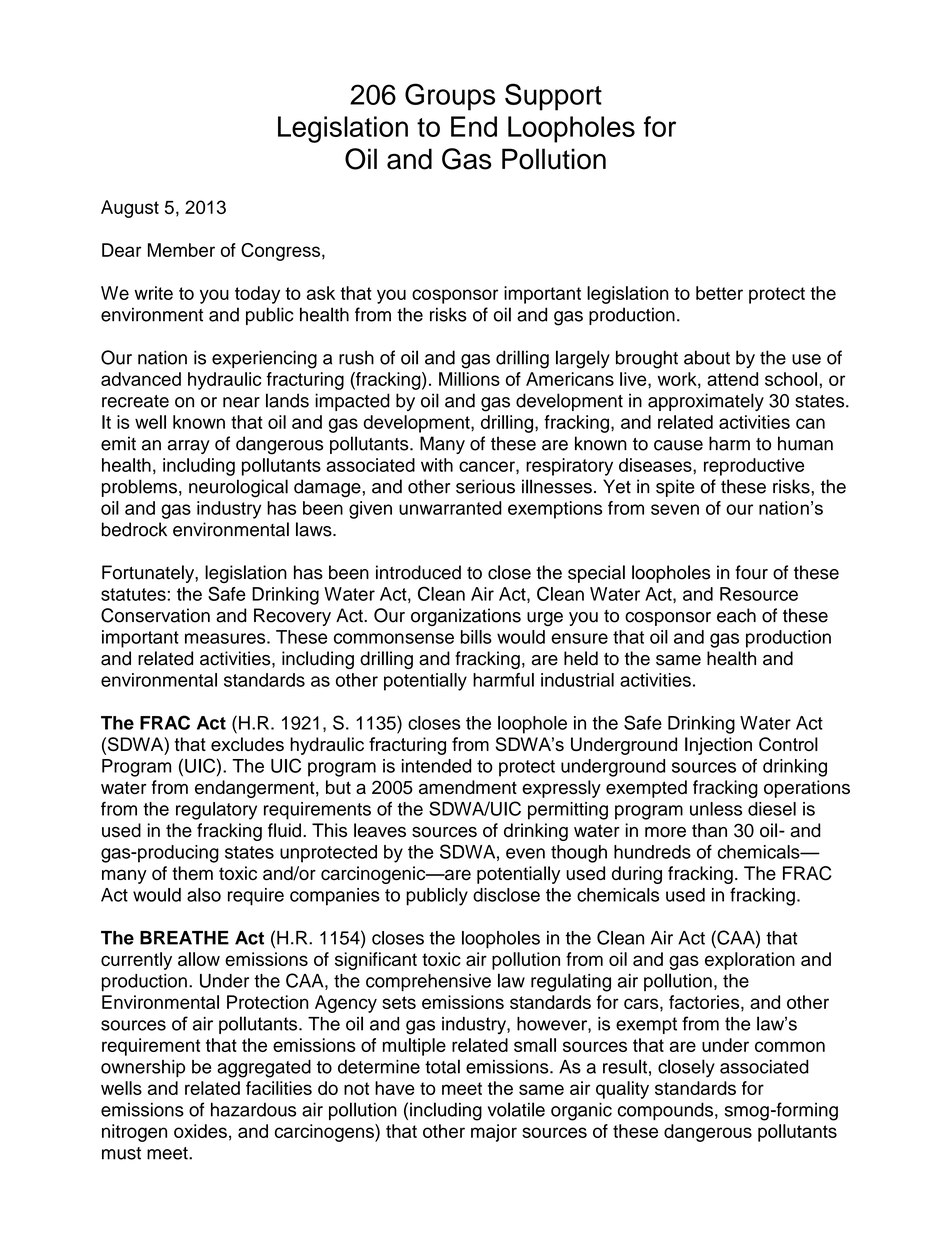 This page has height=1233, width=952. I want to click on each, so click(736, 615).
